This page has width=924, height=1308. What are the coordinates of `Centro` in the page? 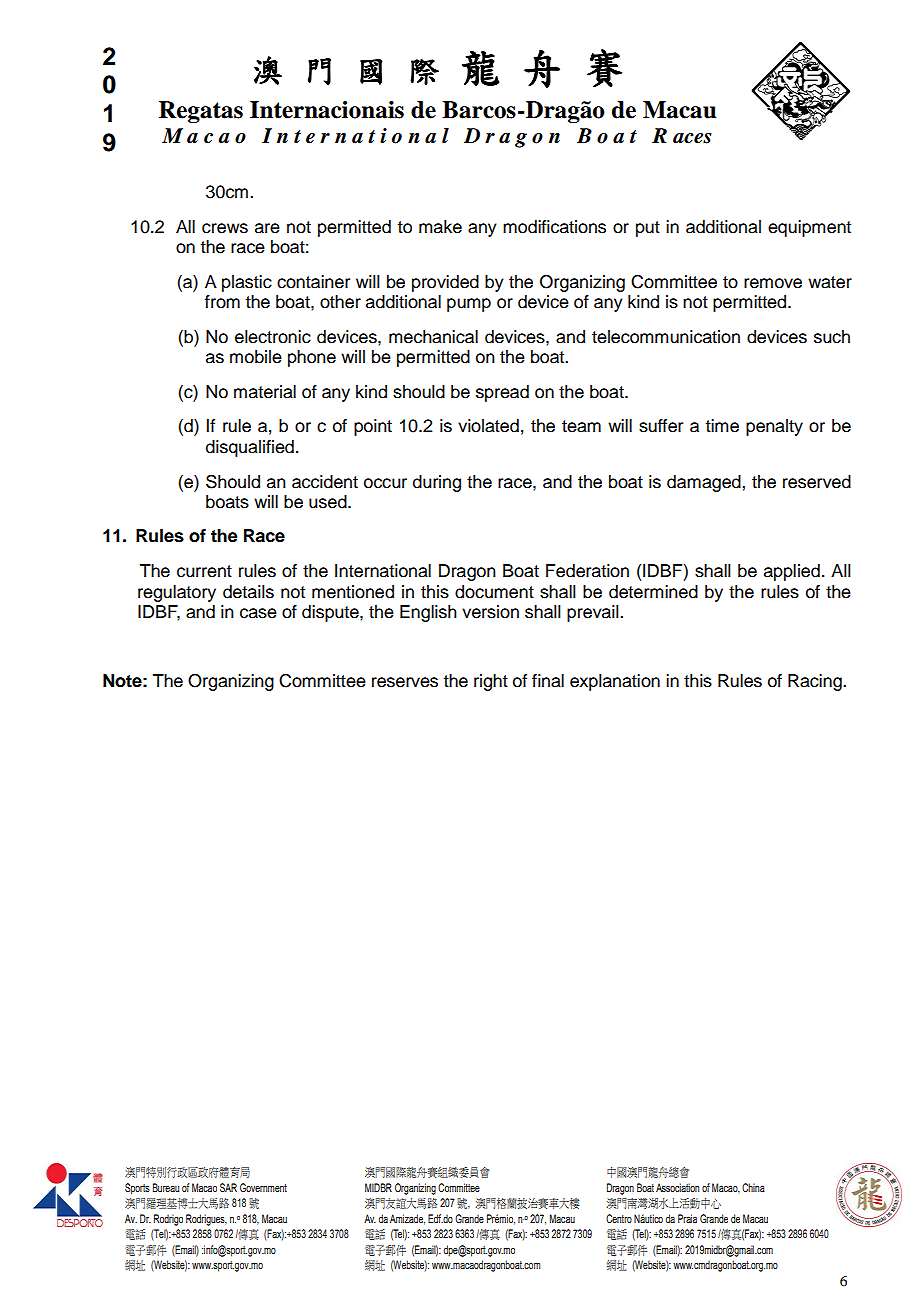 It's located at (619, 1218).
